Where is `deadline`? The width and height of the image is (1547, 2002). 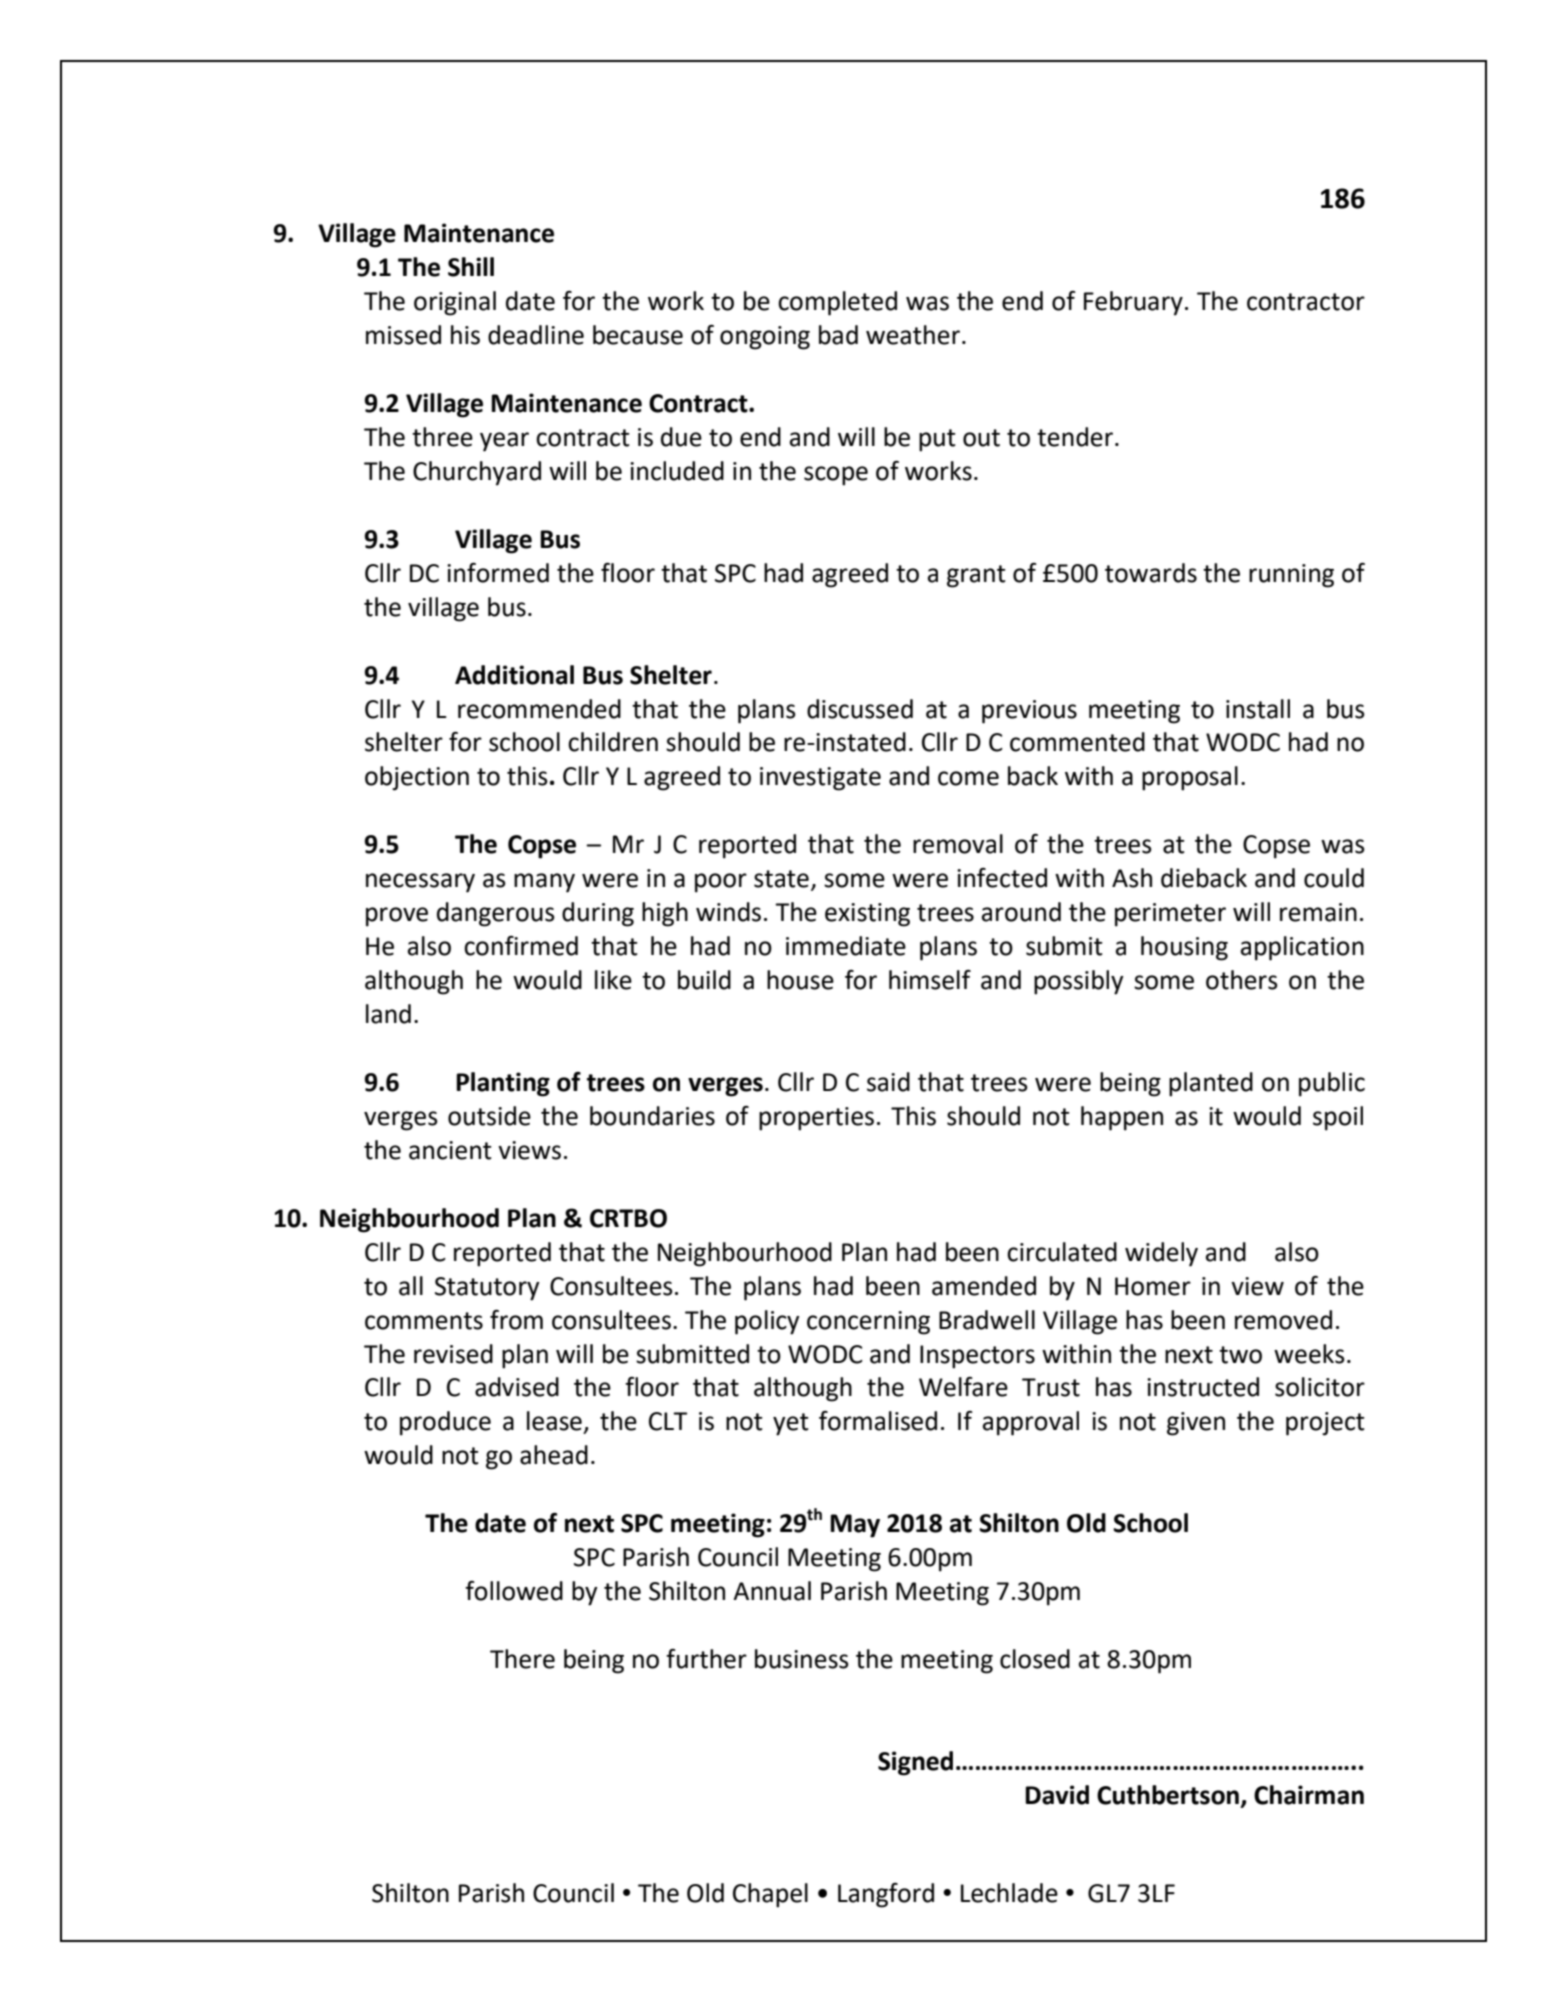 deadline is located at coordinates (536, 335).
